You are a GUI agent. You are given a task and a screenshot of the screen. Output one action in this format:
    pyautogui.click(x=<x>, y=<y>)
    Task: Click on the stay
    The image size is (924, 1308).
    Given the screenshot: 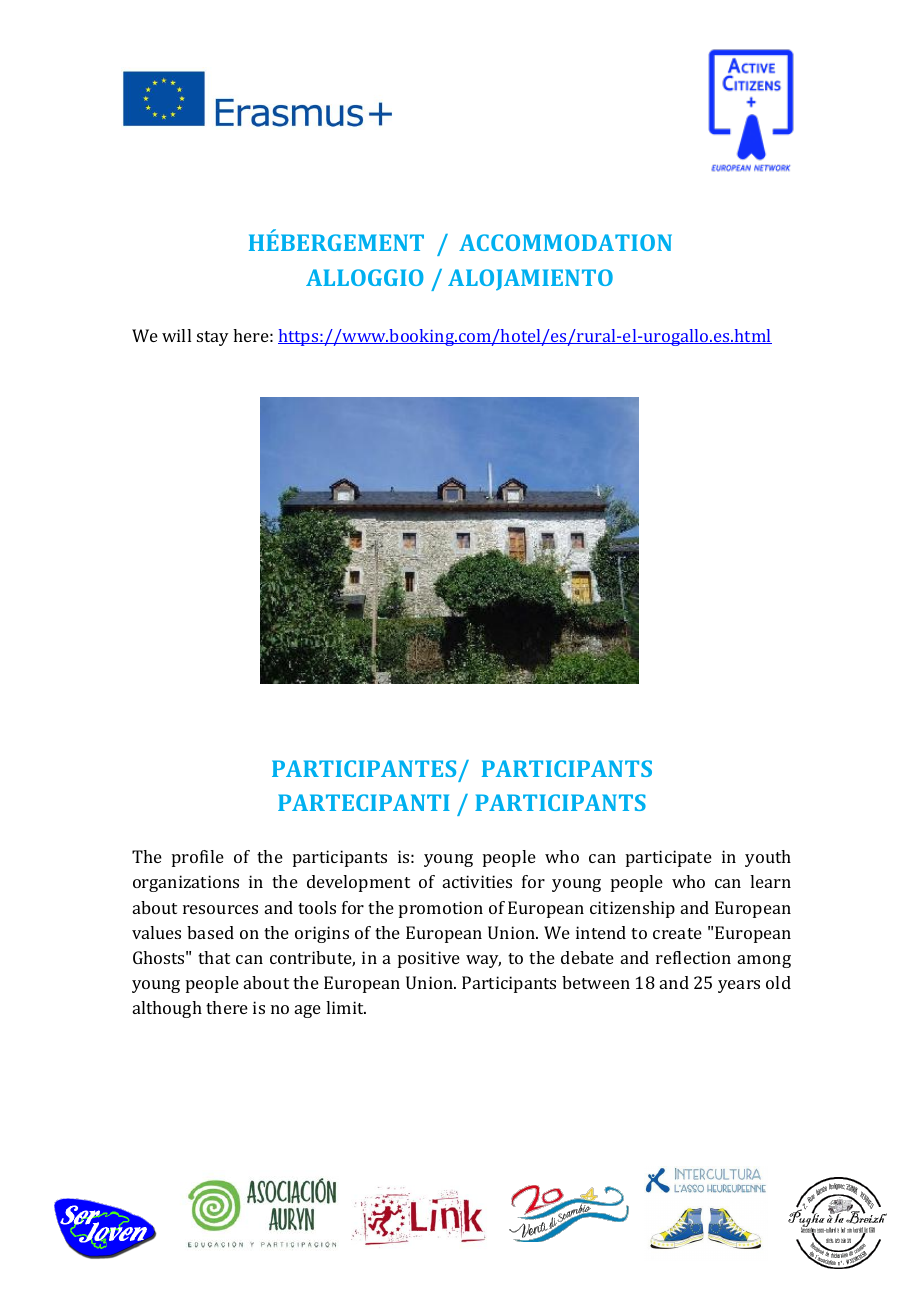 What is the action you would take?
    pyautogui.click(x=213, y=338)
